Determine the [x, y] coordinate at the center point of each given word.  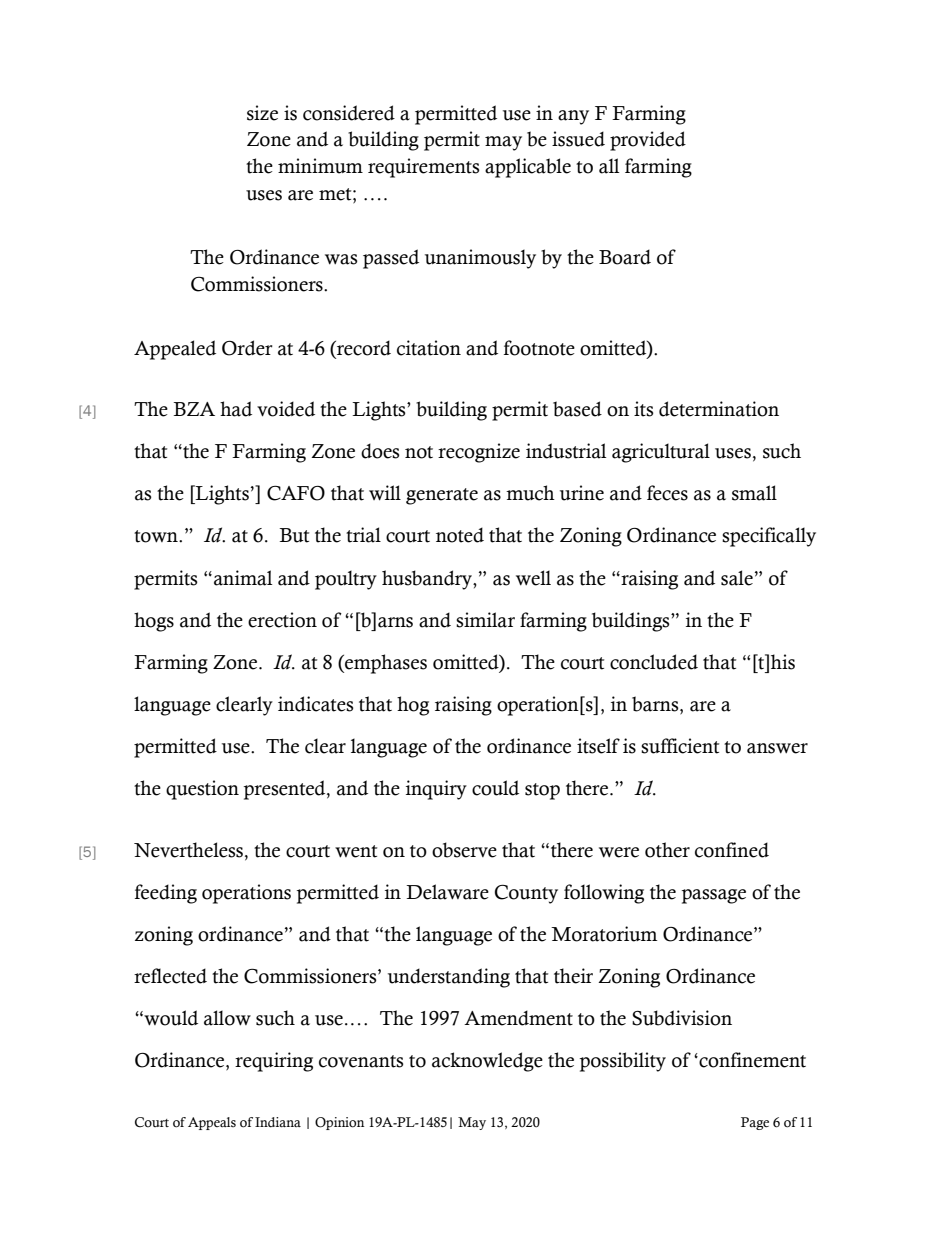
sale [737, 578]
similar [485, 620]
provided [648, 141]
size [262, 113]
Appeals [212, 1123]
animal [243, 578]
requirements [423, 168]
